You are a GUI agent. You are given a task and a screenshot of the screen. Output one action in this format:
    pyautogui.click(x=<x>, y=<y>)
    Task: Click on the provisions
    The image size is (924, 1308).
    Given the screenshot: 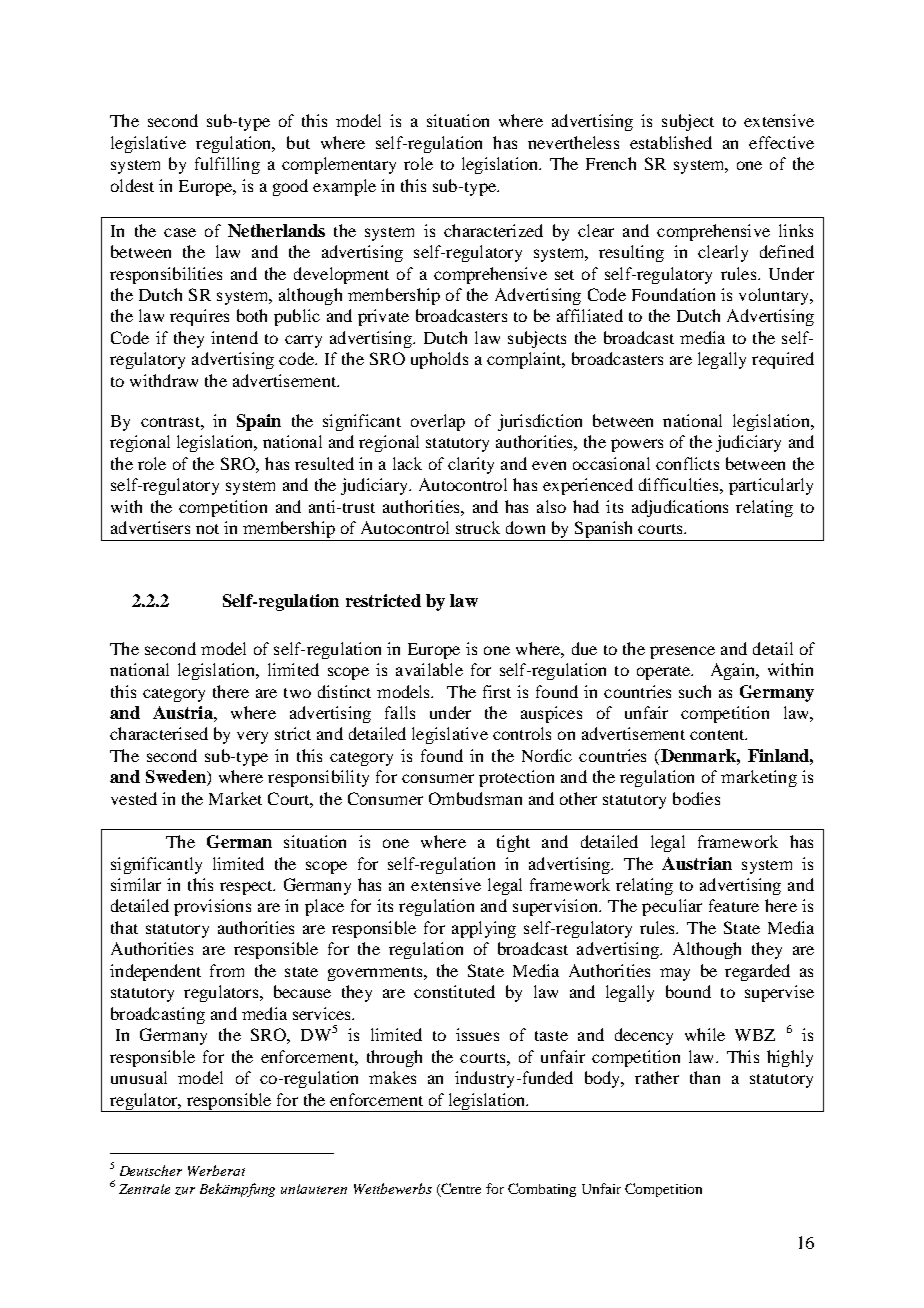 What is the action you would take?
    pyautogui.click(x=212, y=907)
